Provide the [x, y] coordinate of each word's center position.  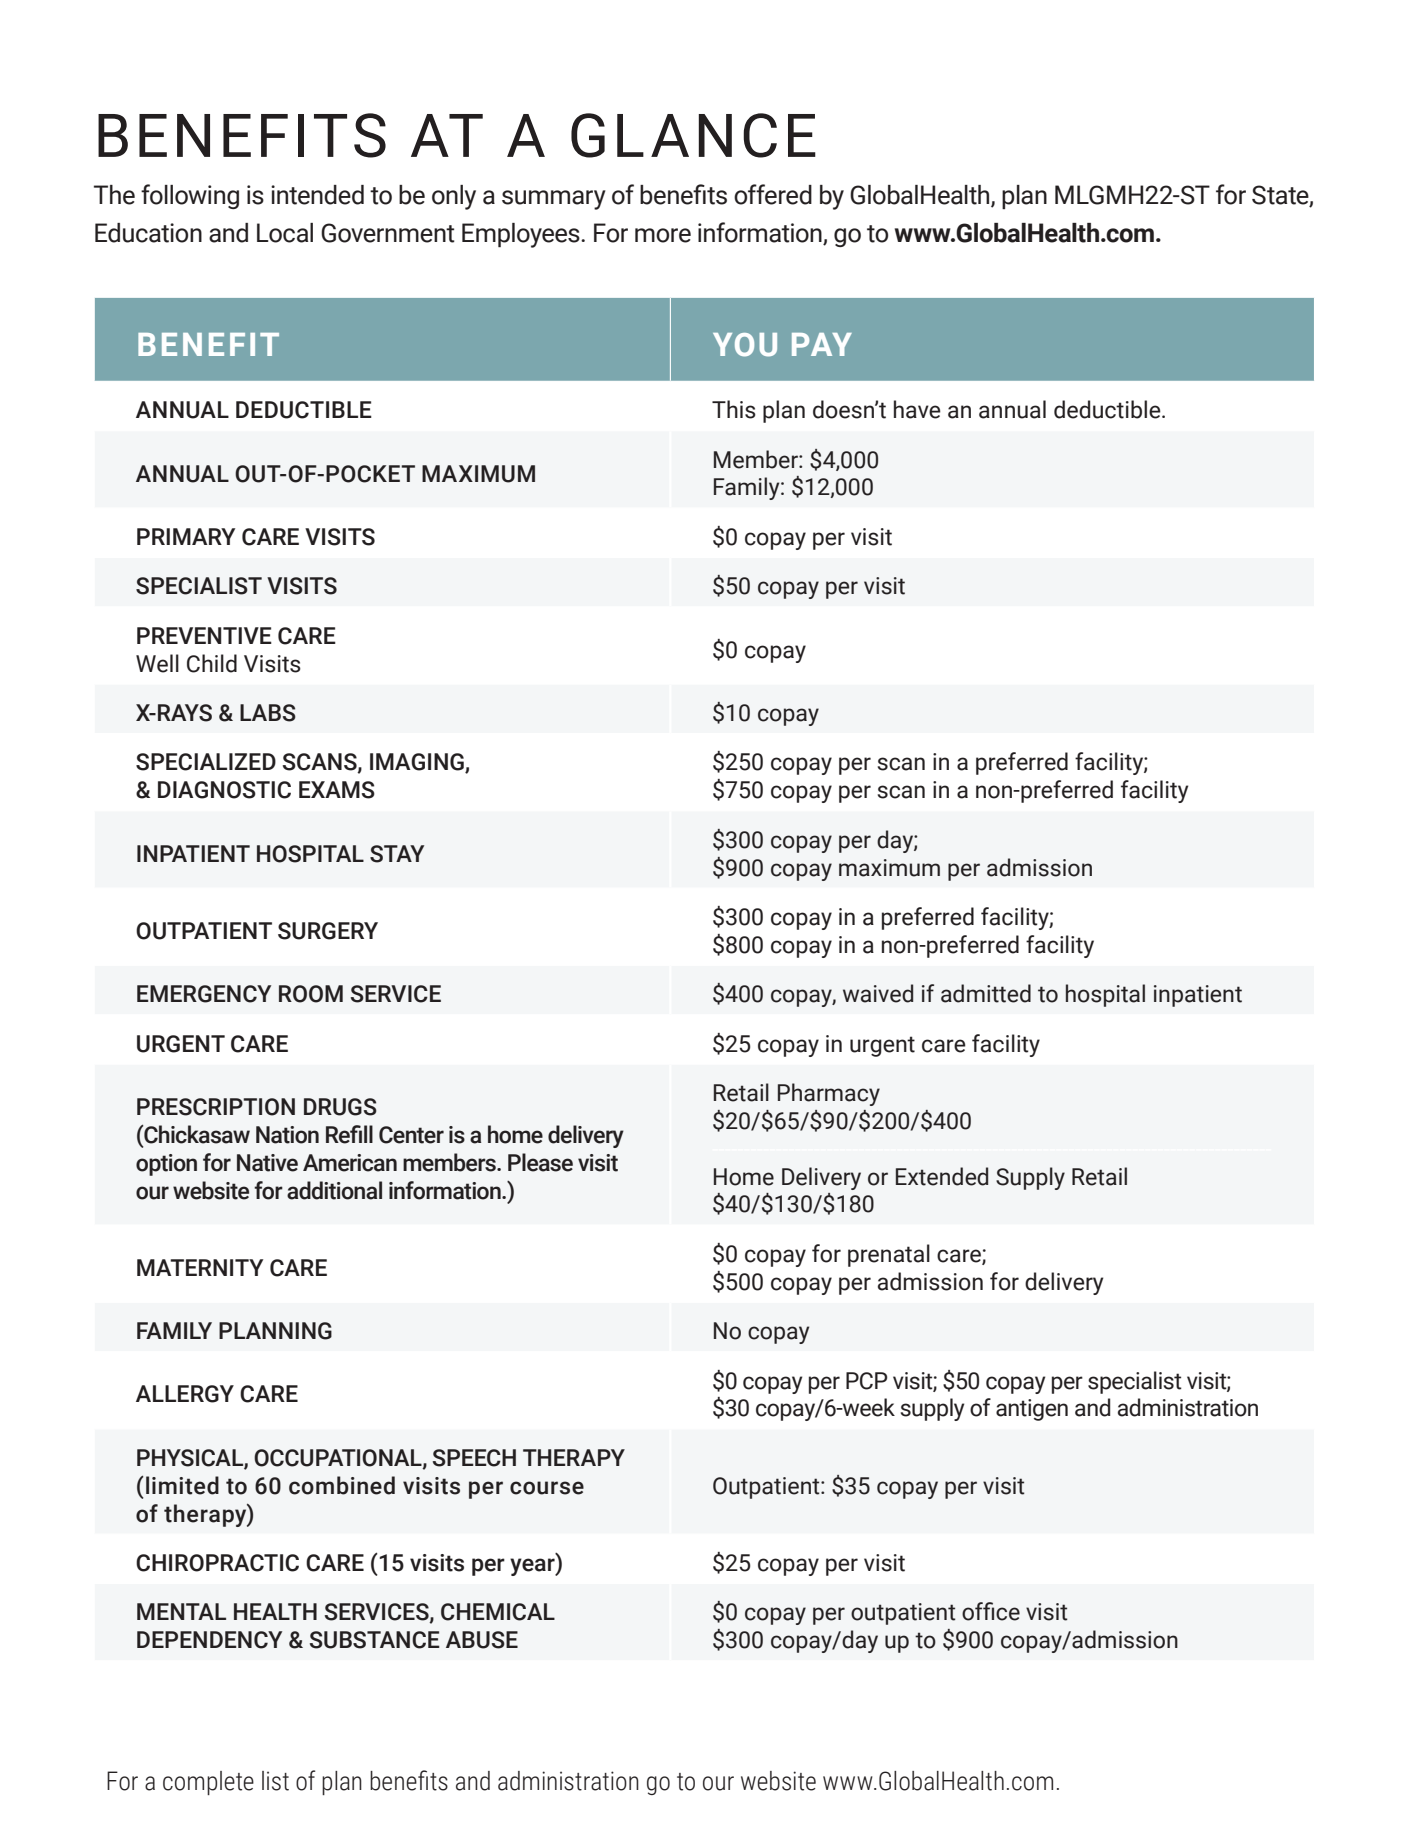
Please [540, 1162]
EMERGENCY [204, 994]
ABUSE [482, 1640]
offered [773, 194]
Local [285, 233]
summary [554, 200]
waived [878, 993]
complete [208, 1783]
